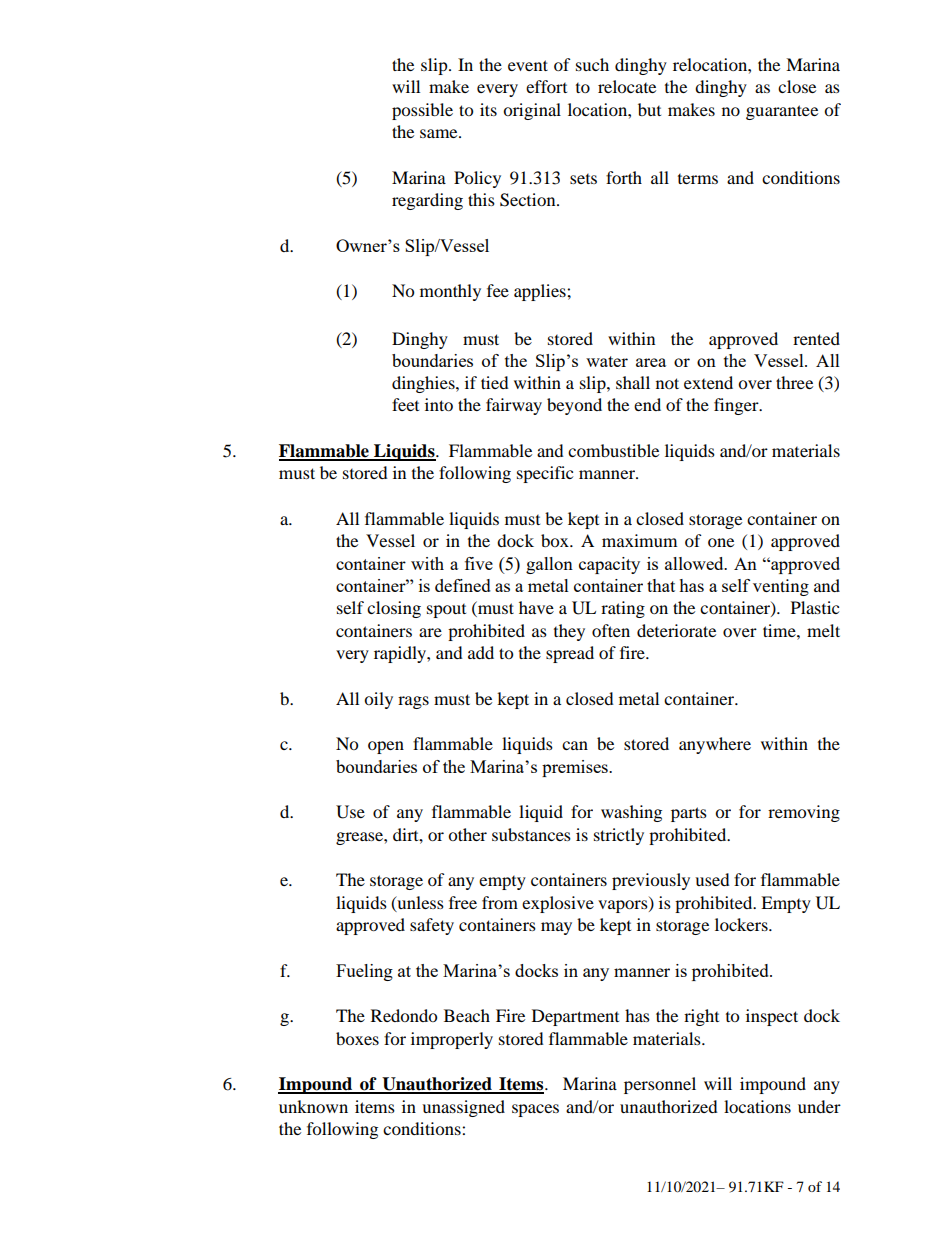  What do you see at coordinates (535, 1110) in the document?
I see `spaces` at bounding box center [535, 1110].
